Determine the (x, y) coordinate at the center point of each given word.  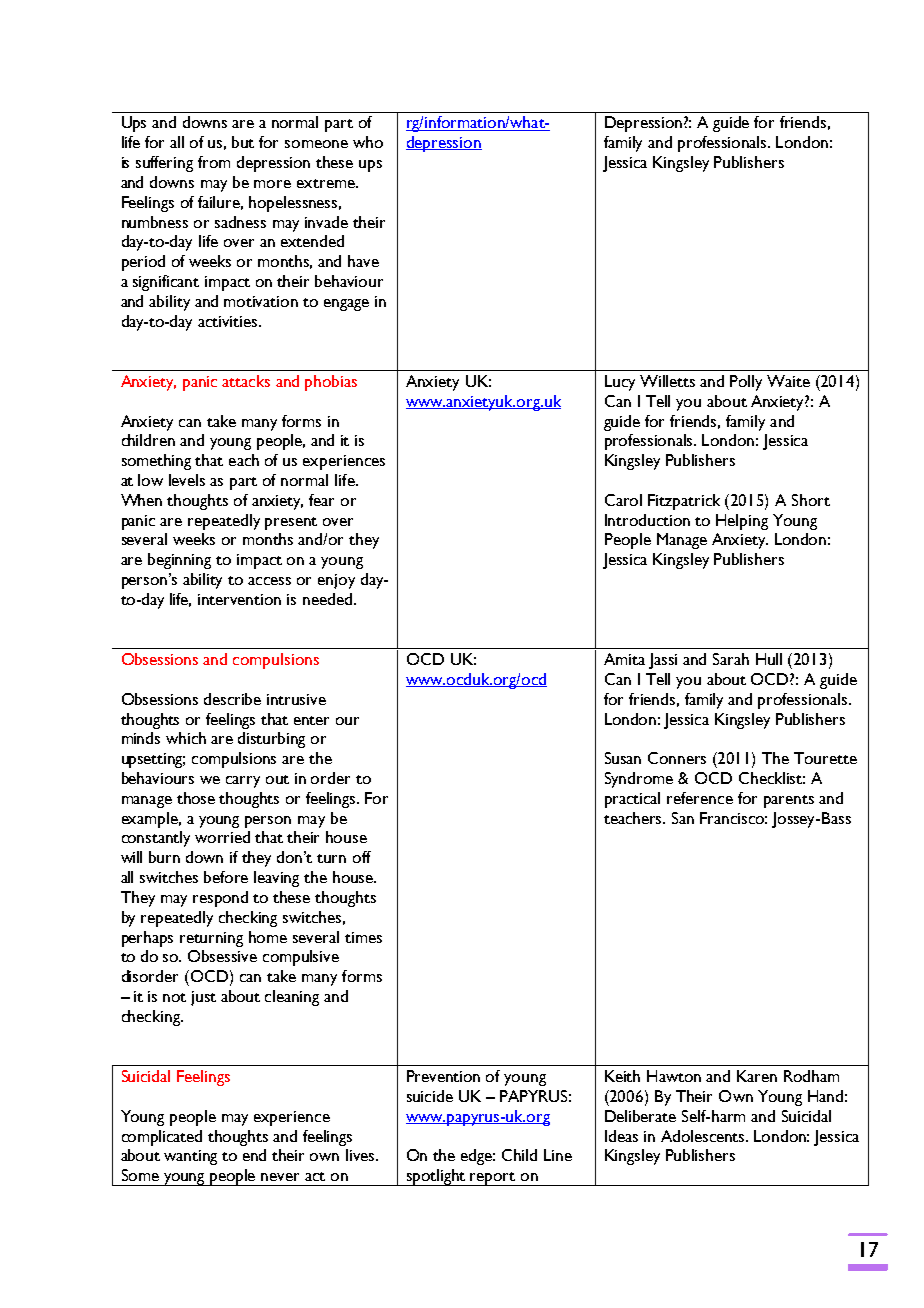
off (362, 857)
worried (222, 837)
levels (187, 480)
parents (789, 801)
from (214, 162)
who (368, 142)
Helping (742, 522)
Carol (623, 500)
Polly (746, 383)
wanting (190, 1157)
